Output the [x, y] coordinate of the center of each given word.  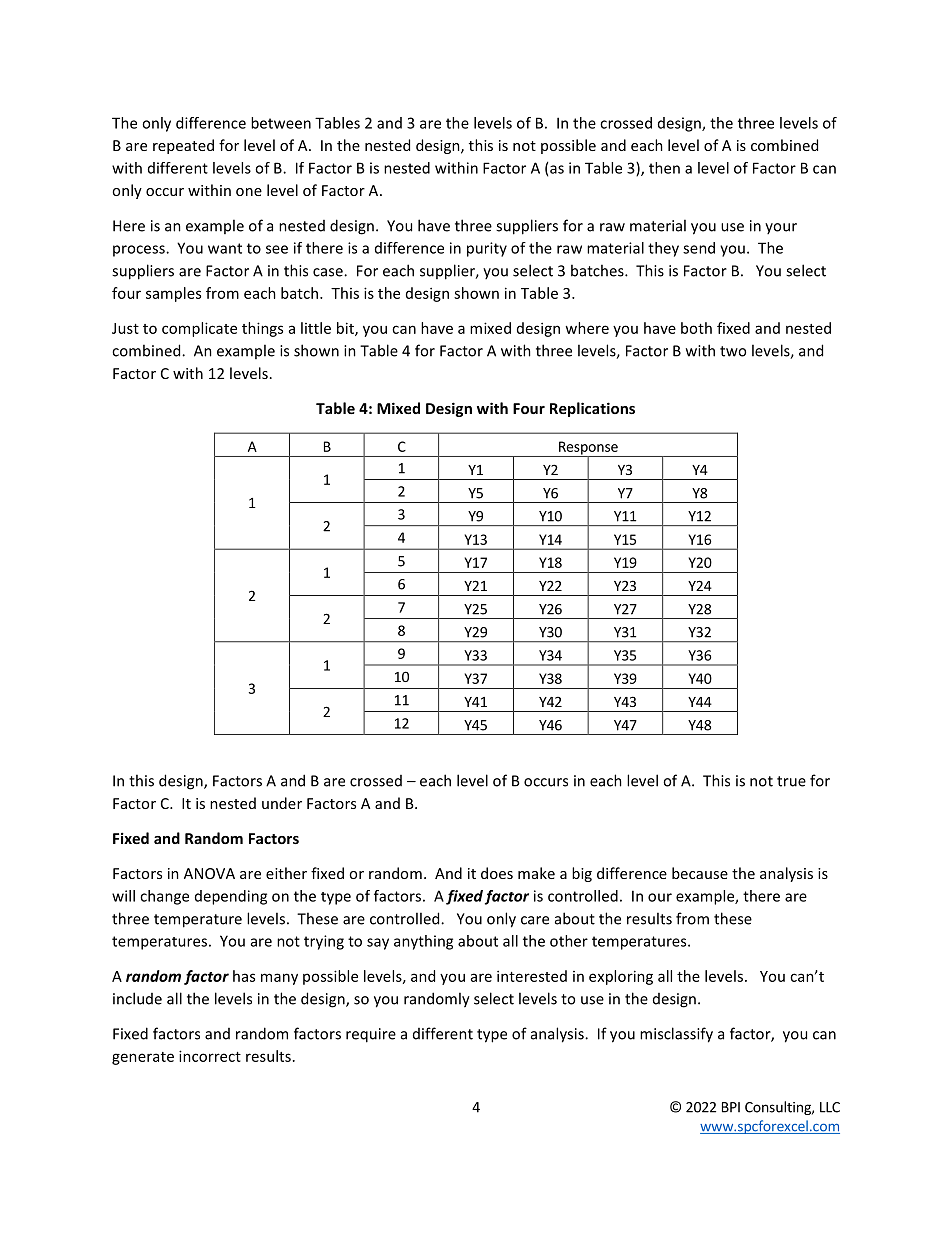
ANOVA [209, 873]
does [497, 873]
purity [487, 249]
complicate [199, 329]
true [791, 781]
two [733, 351]
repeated [183, 146]
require [371, 1035]
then [664, 168]
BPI [731, 1107]
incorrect [210, 1056]
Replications [592, 409]
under [282, 803]
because [700, 873]
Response [588, 449]
